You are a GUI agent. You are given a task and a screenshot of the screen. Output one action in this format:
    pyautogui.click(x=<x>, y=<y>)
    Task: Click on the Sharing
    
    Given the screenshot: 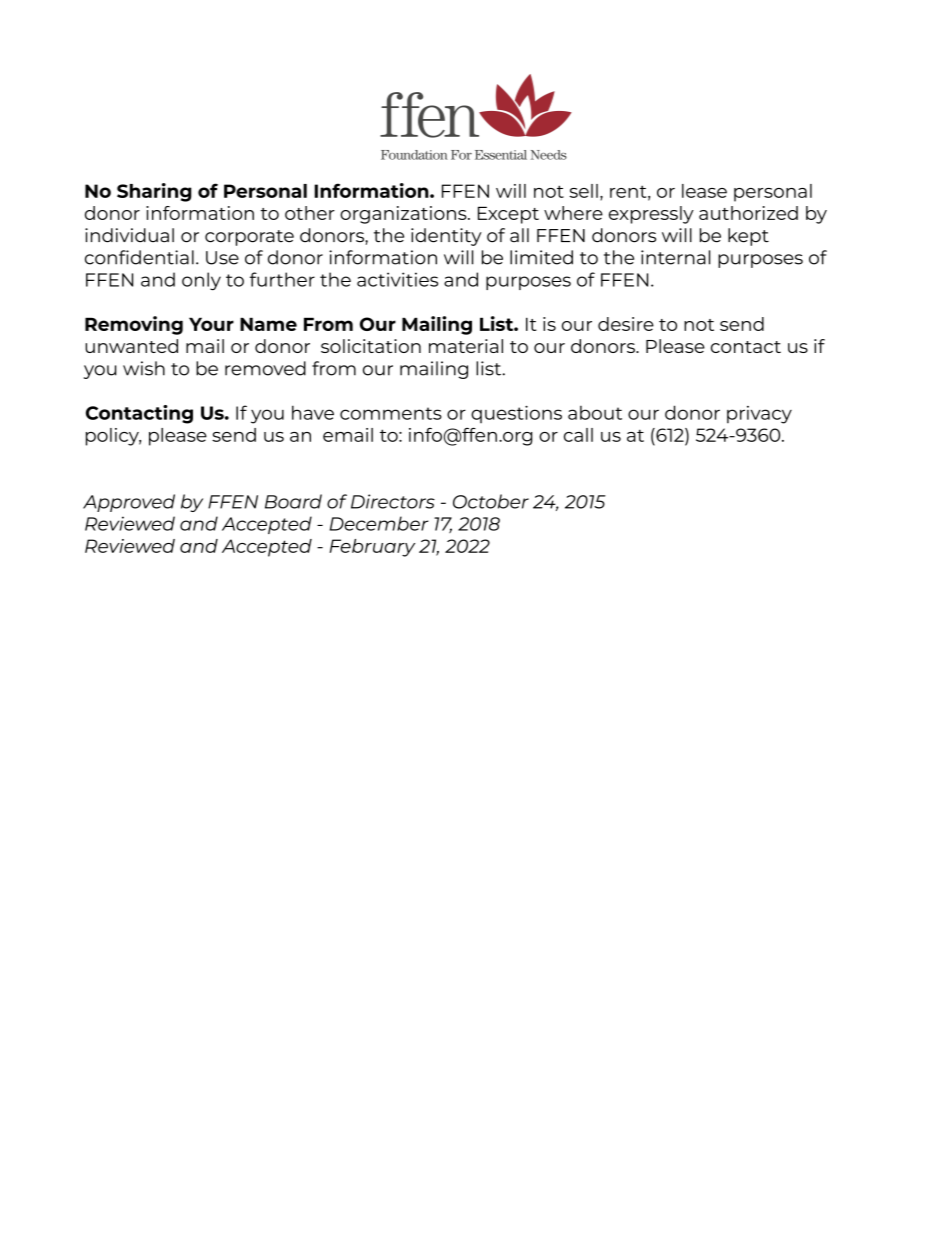 What is the action you would take?
    pyautogui.click(x=154, y=192)
